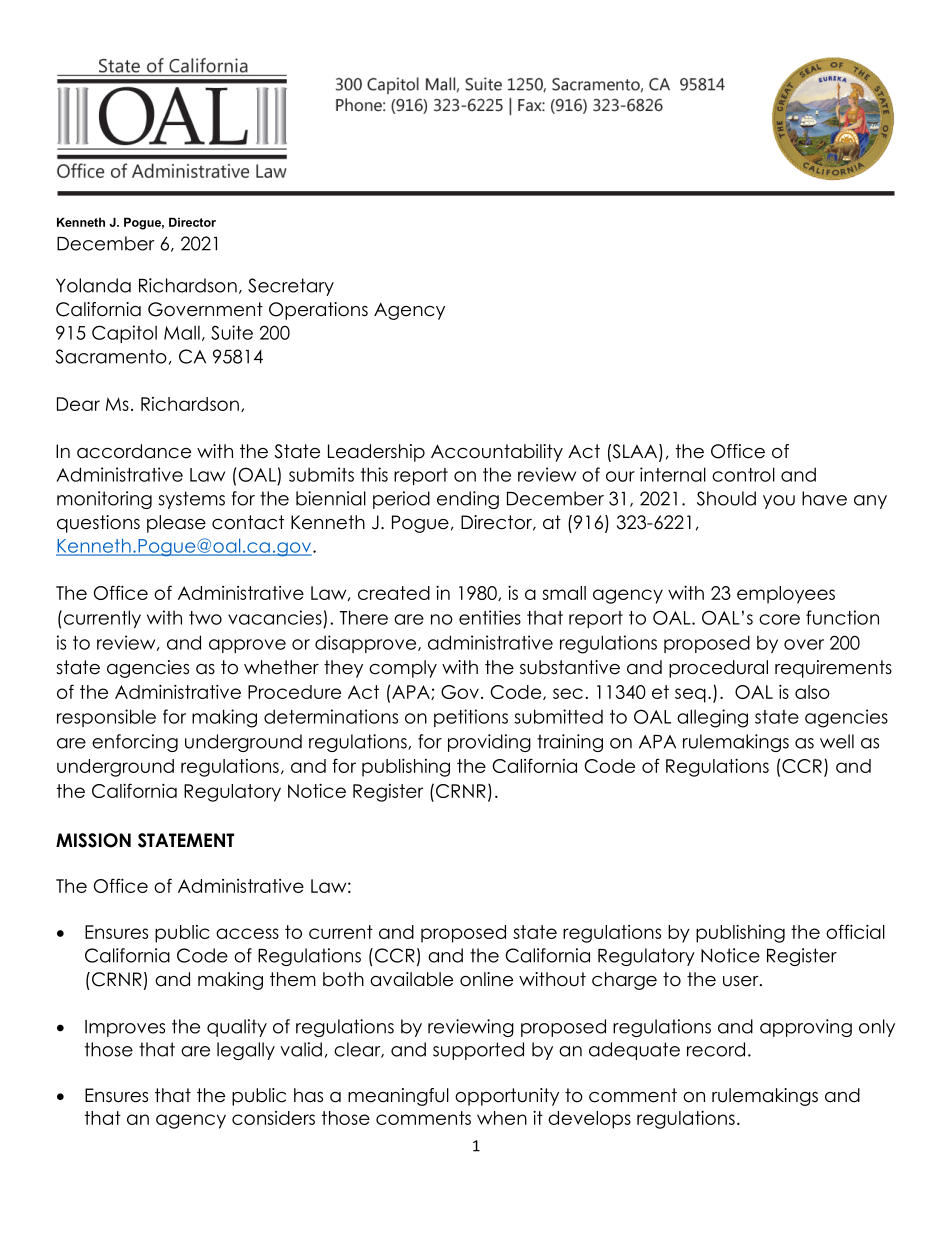  What do you see at coordinates (106, 718) in the screenshot?
I see `responsible` at bounding box center [106, 718].
